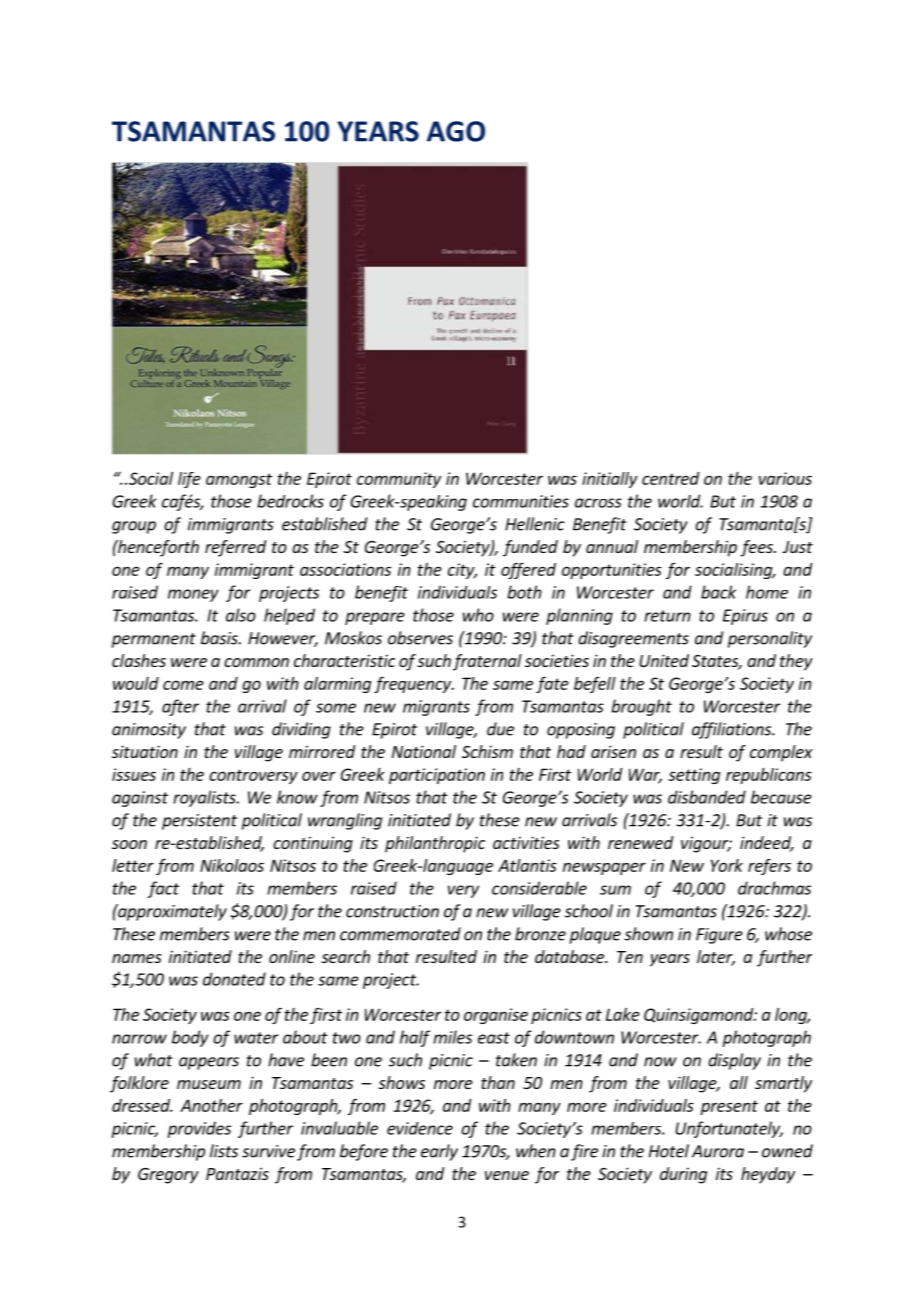 This document has width=924, height=1308. I want to click on Aurora, so click(718, 1151).
